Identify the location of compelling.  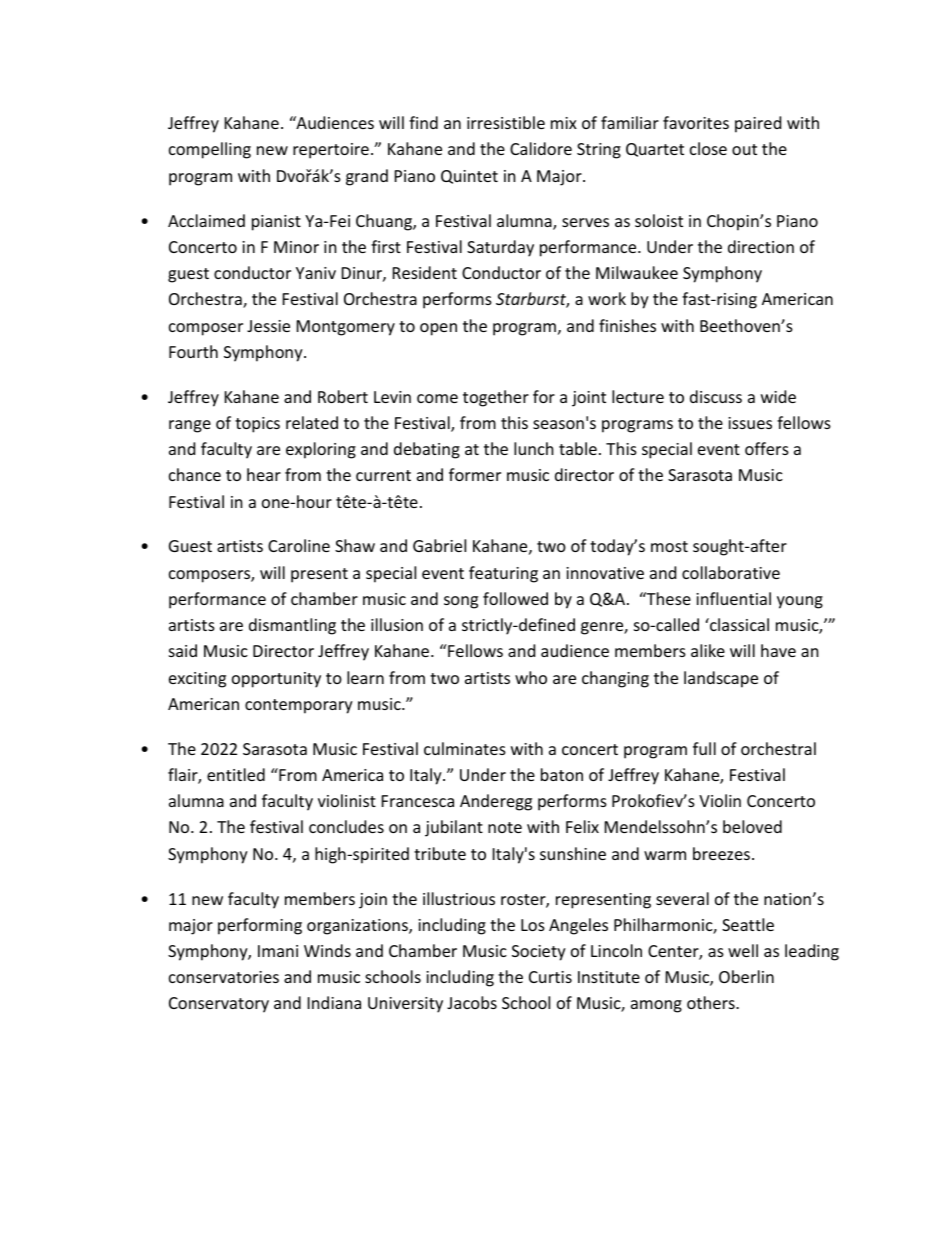
(210, 150).
